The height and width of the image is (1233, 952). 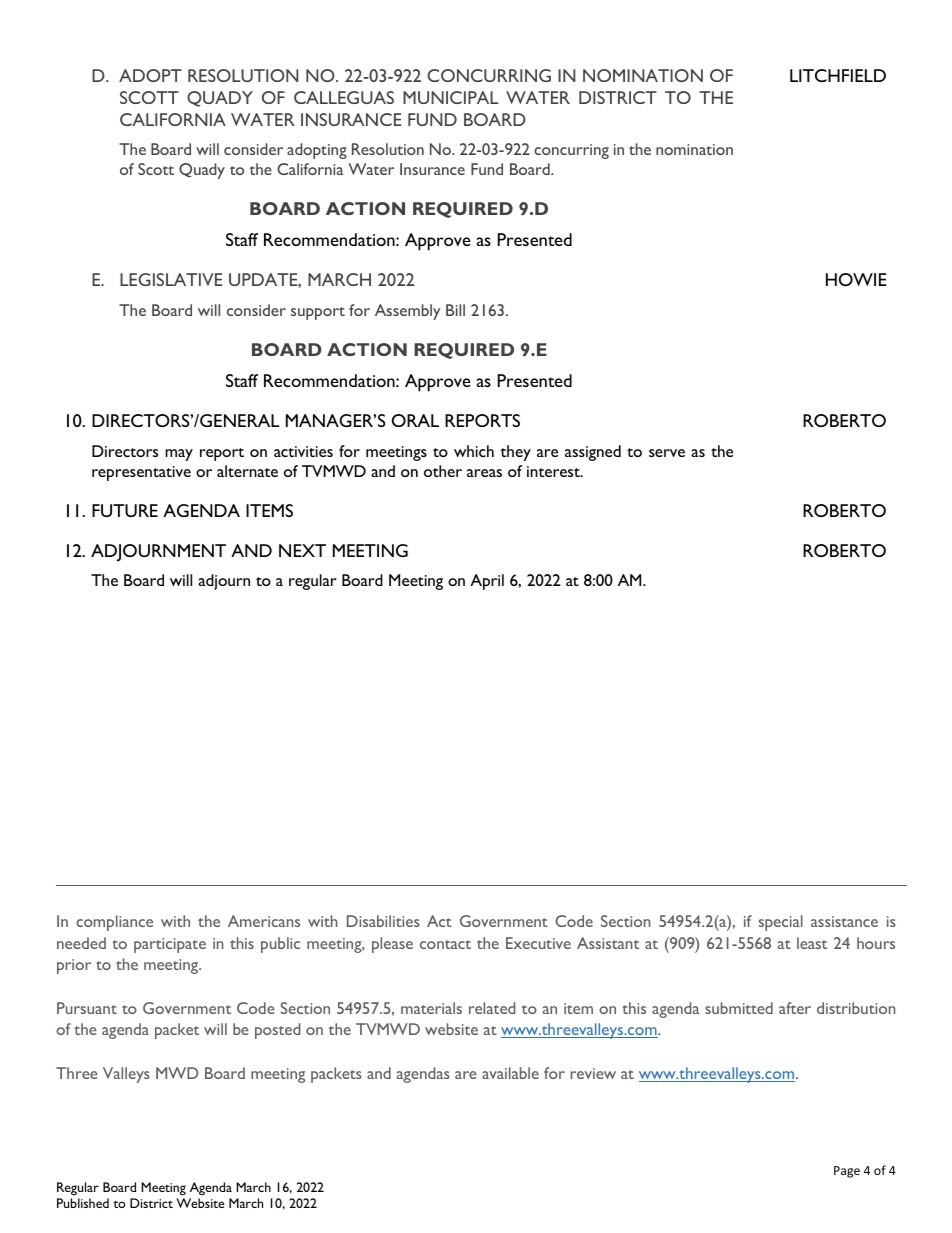 What do you see at coordinates (487, 582) in the image?
I see `April` at bounding box center [487, 582].
